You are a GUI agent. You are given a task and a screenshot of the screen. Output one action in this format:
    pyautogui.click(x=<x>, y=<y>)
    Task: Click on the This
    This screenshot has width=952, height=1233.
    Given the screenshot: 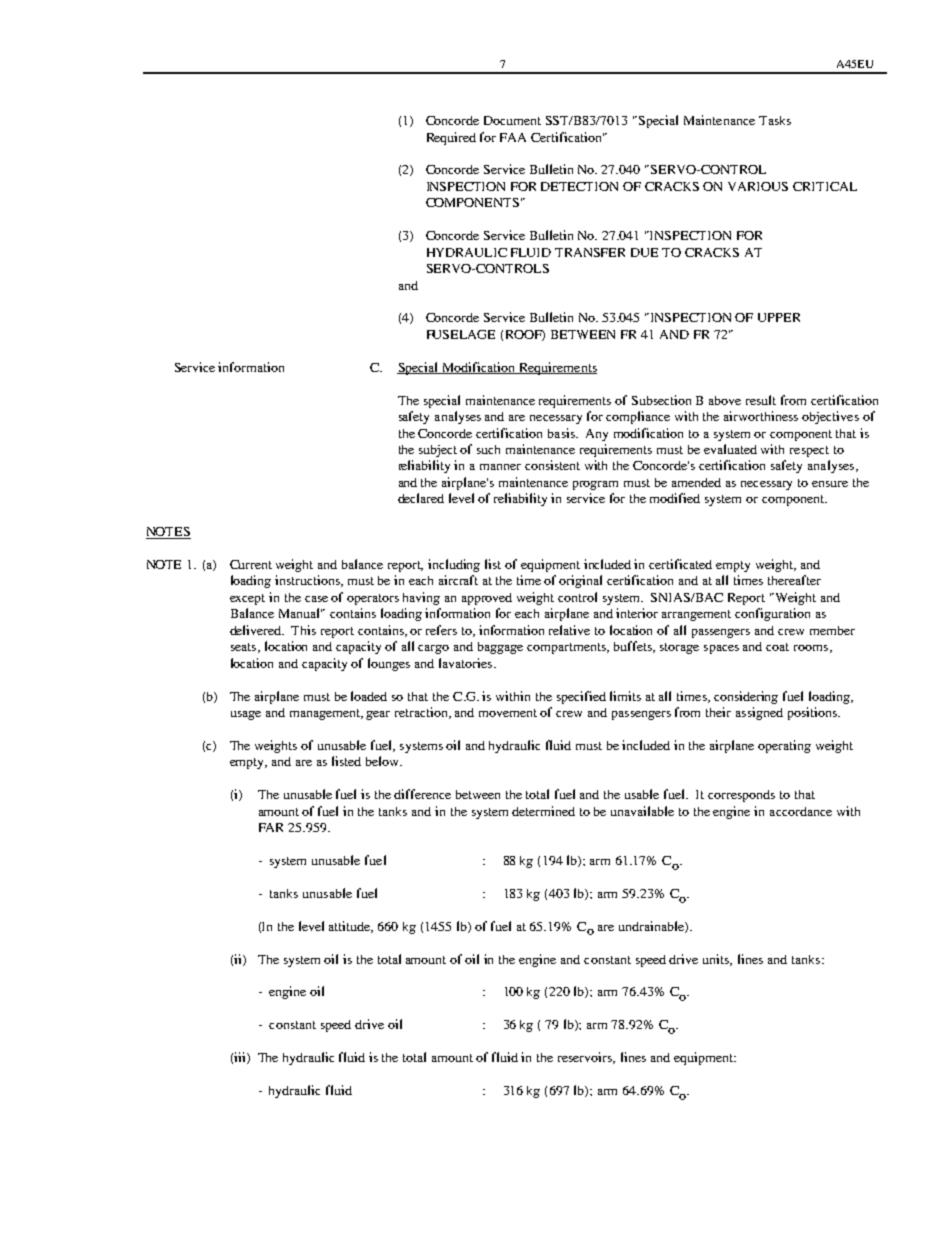 What is the action you would take?
    pyautogui.click(x=303, y=630)
